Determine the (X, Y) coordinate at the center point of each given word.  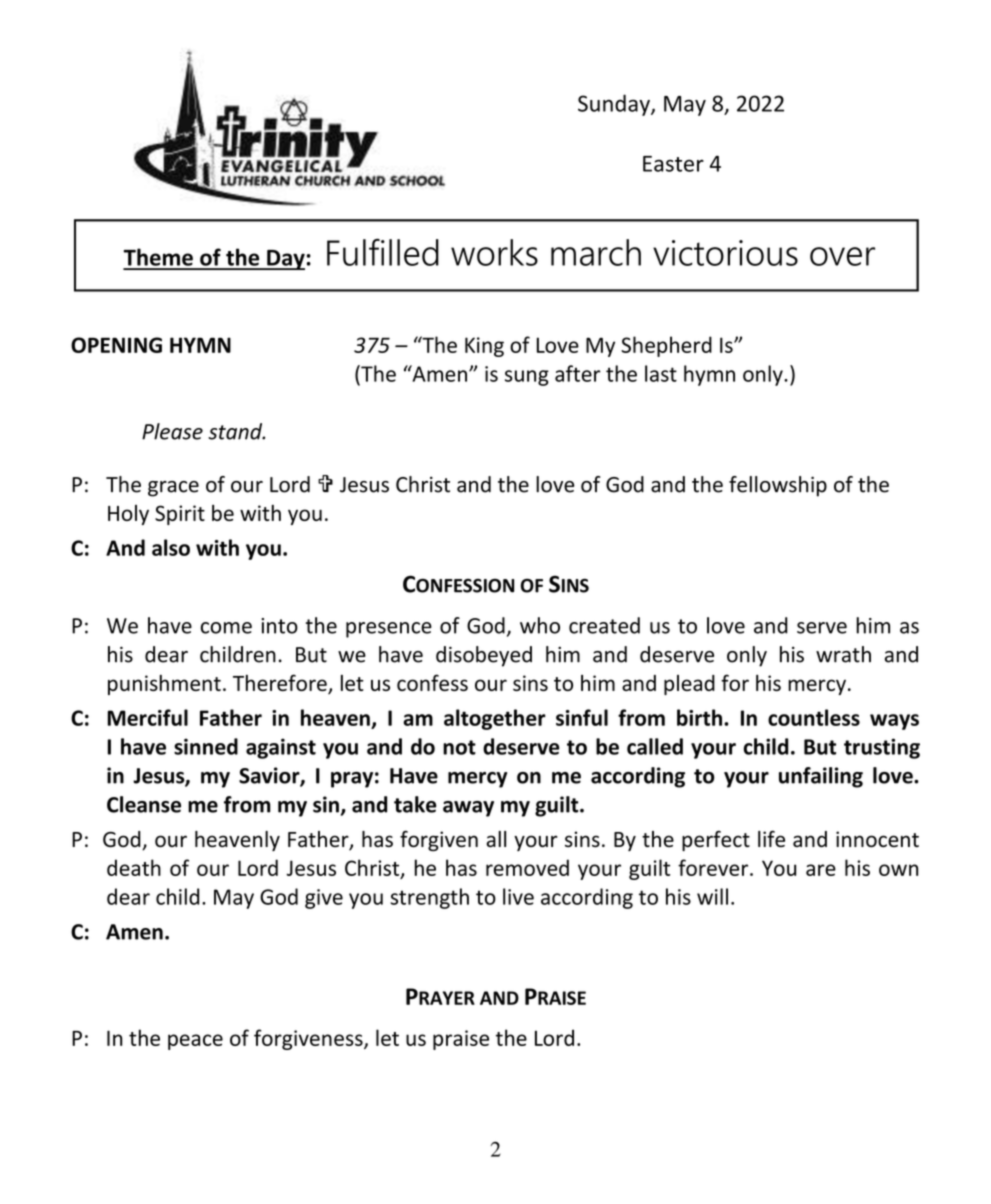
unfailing (821, 777)
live (518, 896)
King (484, 347)
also (171, 547)
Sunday (615, 105)
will (712, 896)
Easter (673, 164)
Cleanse (144, 804)
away (468, 809)
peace (195, 1042)
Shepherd (666, 346)
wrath (843, 654)
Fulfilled (383, 252)
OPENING (116, 345)
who (540, 625)
